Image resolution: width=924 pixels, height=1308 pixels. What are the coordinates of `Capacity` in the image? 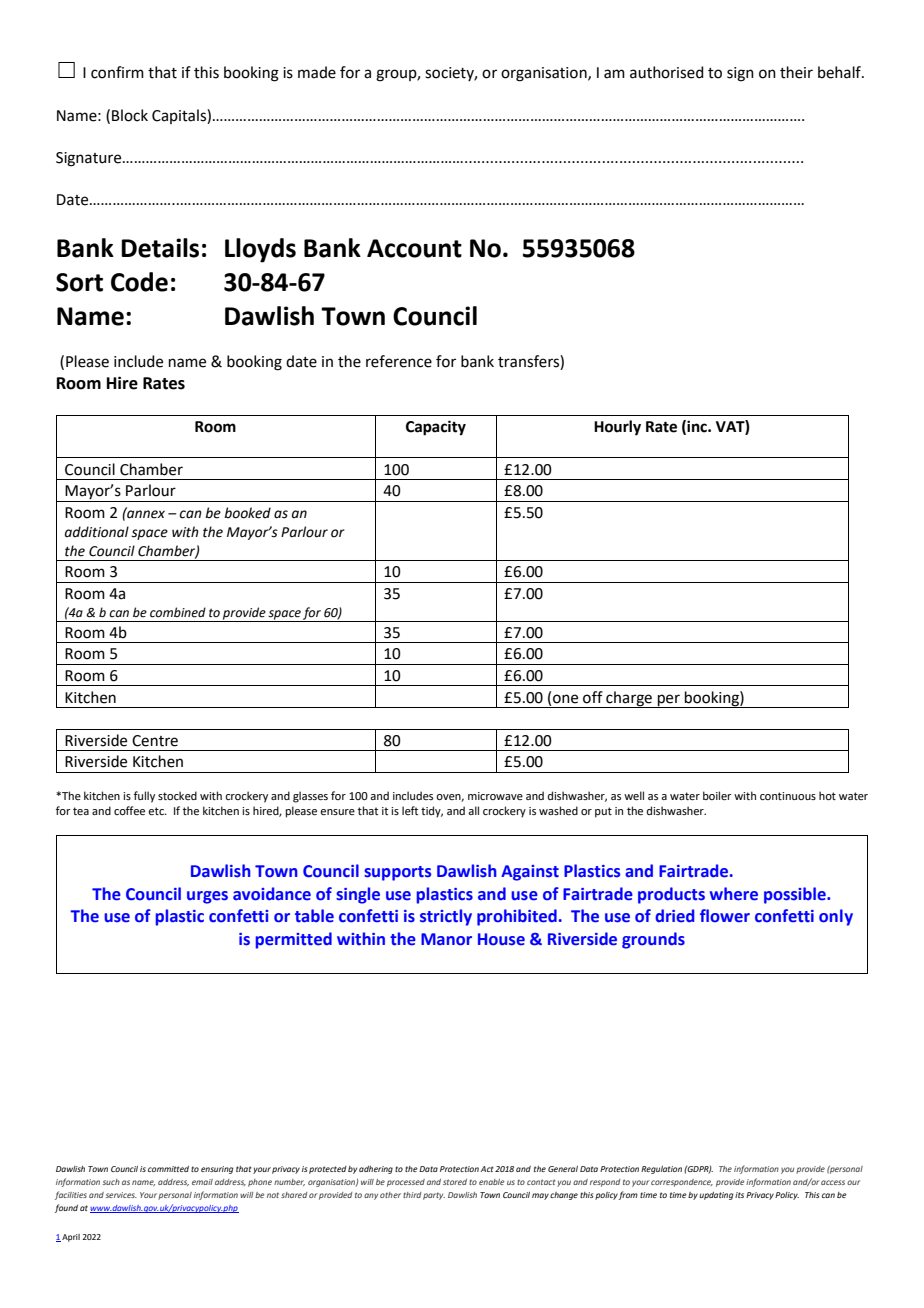 It's located at (436, 428).
